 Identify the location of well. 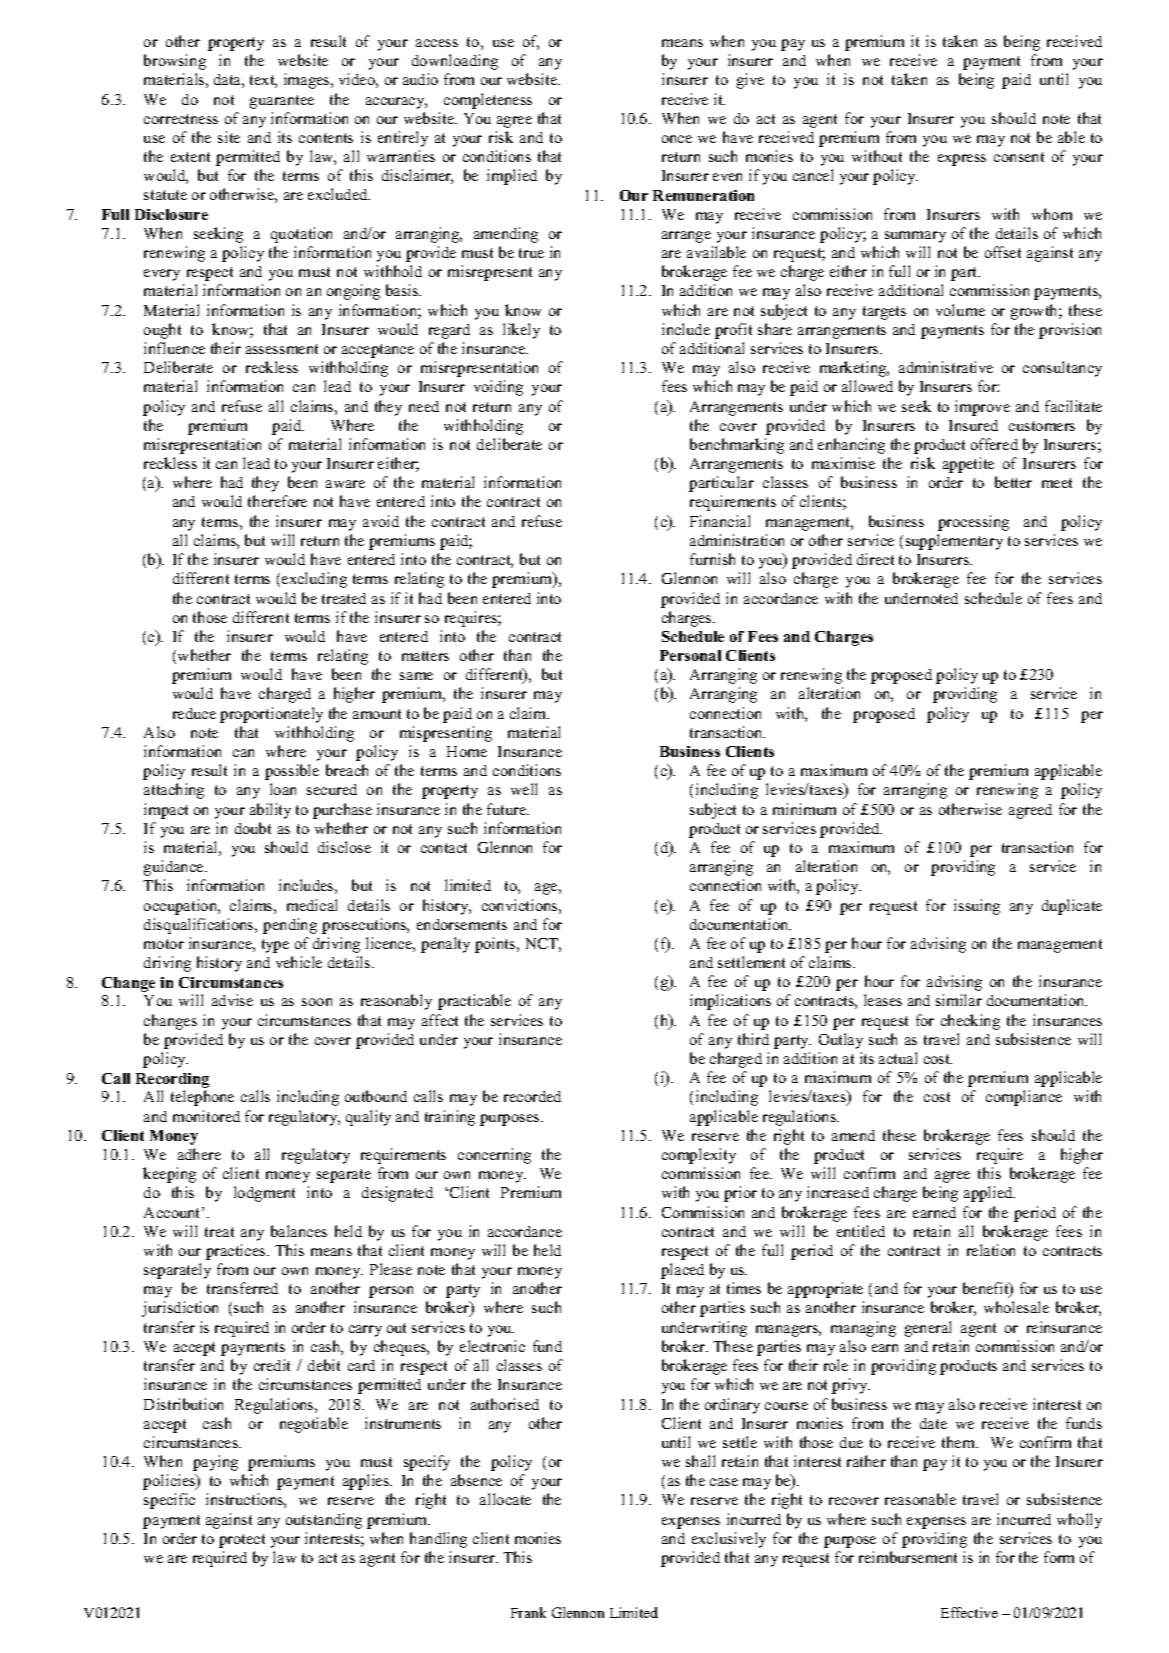
(524, 789).
